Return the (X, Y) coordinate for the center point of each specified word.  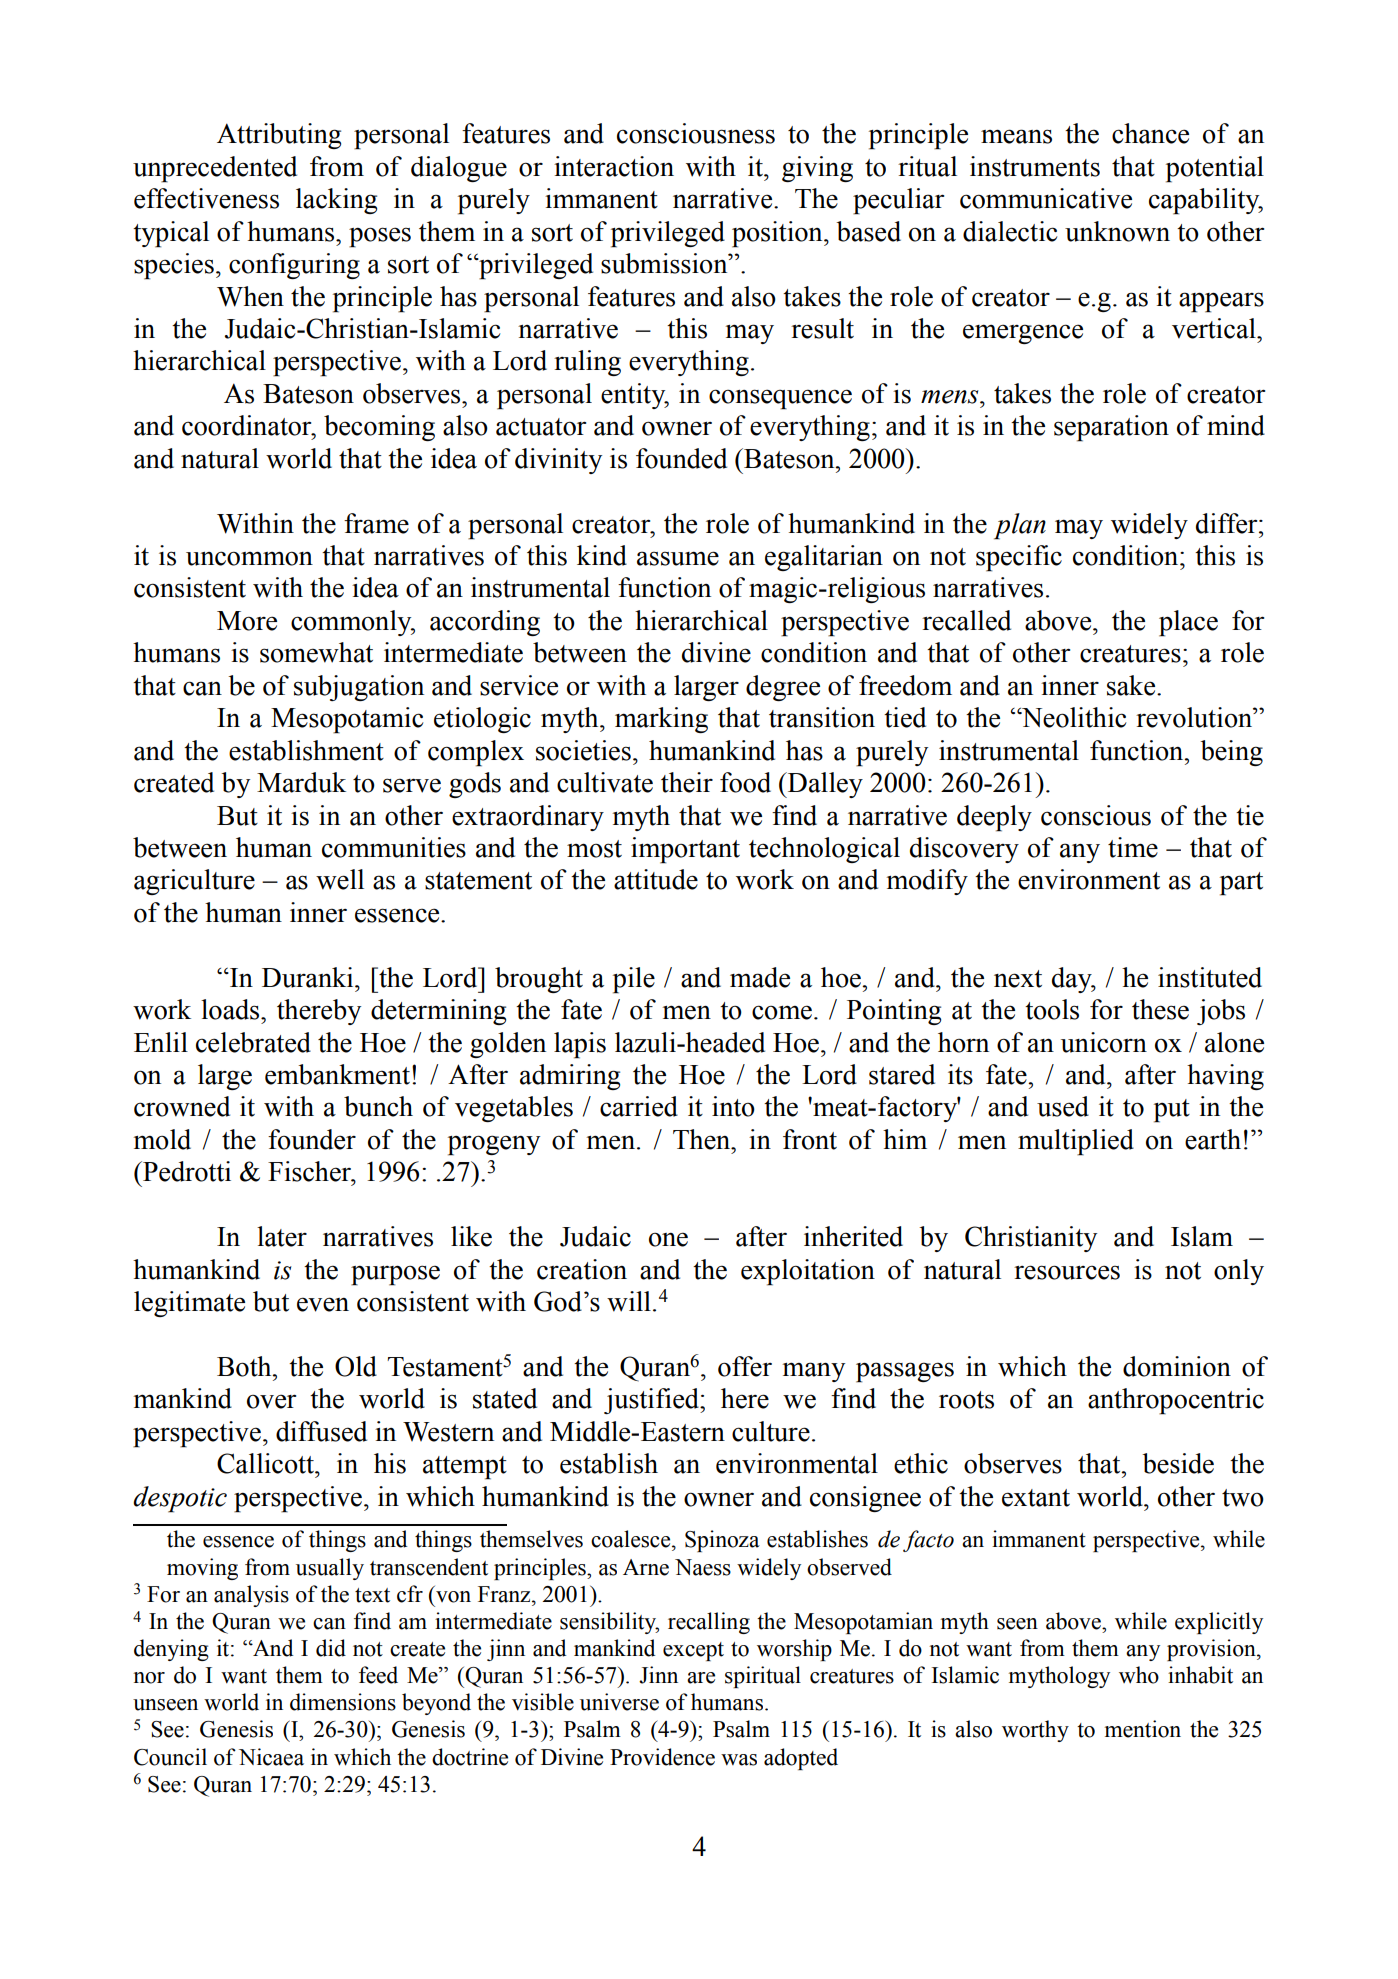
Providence (662, 1757)
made (760, 977)
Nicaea (271, 1757)
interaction (614, 166)
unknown (1117, 231)
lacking (336, 201)
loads (231, 1009)
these (1160, 1009)
